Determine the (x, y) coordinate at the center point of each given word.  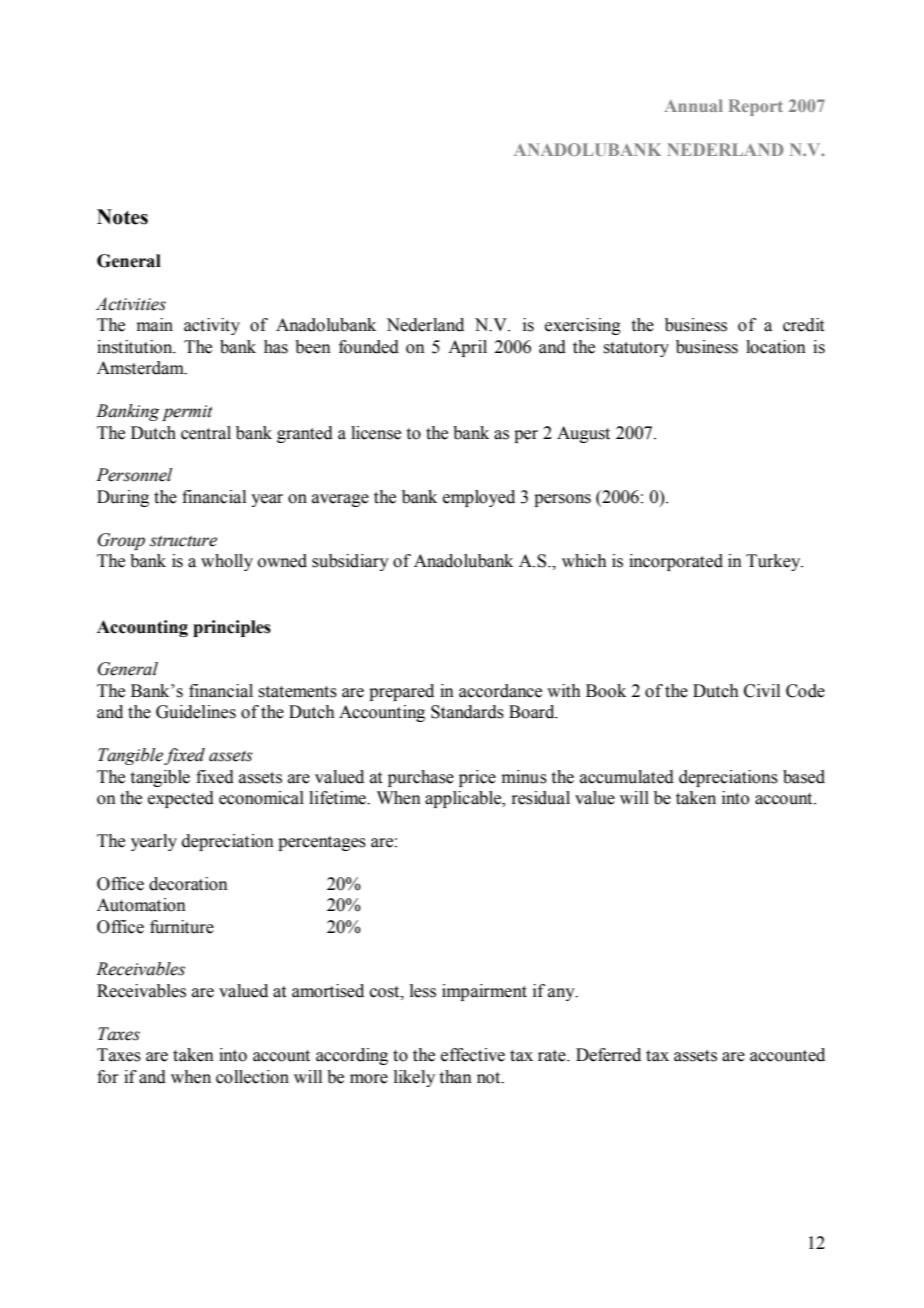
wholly (227, 562)
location (776, 347)
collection (252, 1077)
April (467, 348)
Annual (693, 105)
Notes (122, 217)
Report (756, 107)
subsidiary (350, 562)
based (804, 777)
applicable (464, 799)
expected (181, 799)
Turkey (774, 562)
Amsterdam (141, 368)
